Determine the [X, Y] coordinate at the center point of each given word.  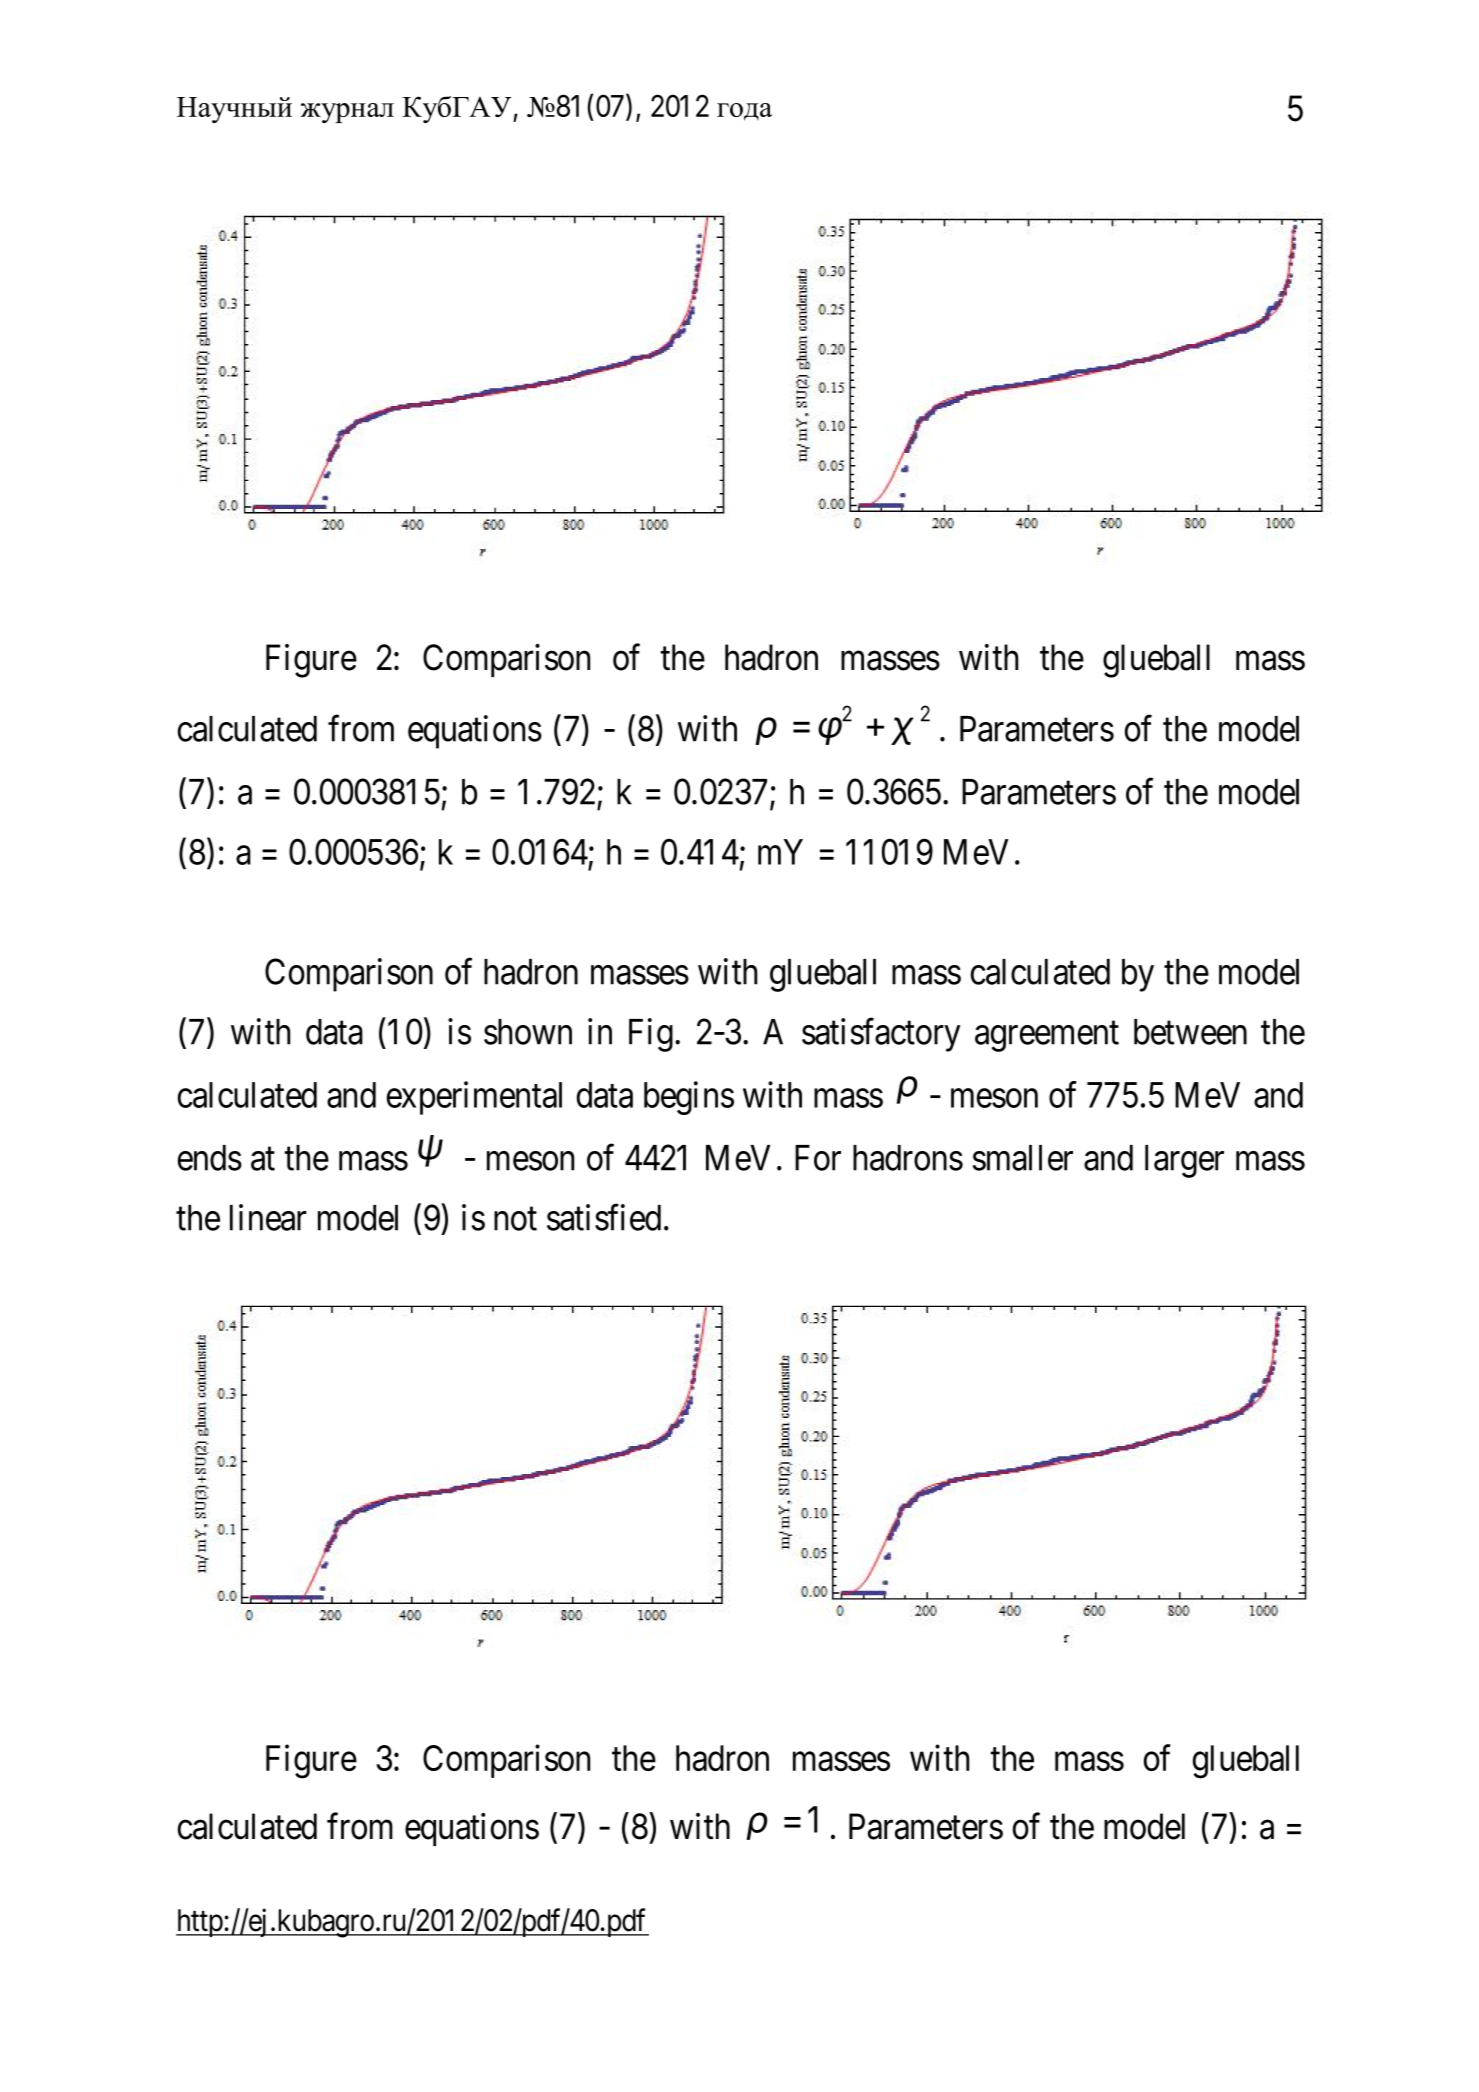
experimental [474, 1098]
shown [528, 1032]
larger [1184, 1161]
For [818, 1158]
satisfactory [881, 1035]
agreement [1047, 1037]
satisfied [604, 1217]
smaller [1023, 1158]
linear [268, 1217]
